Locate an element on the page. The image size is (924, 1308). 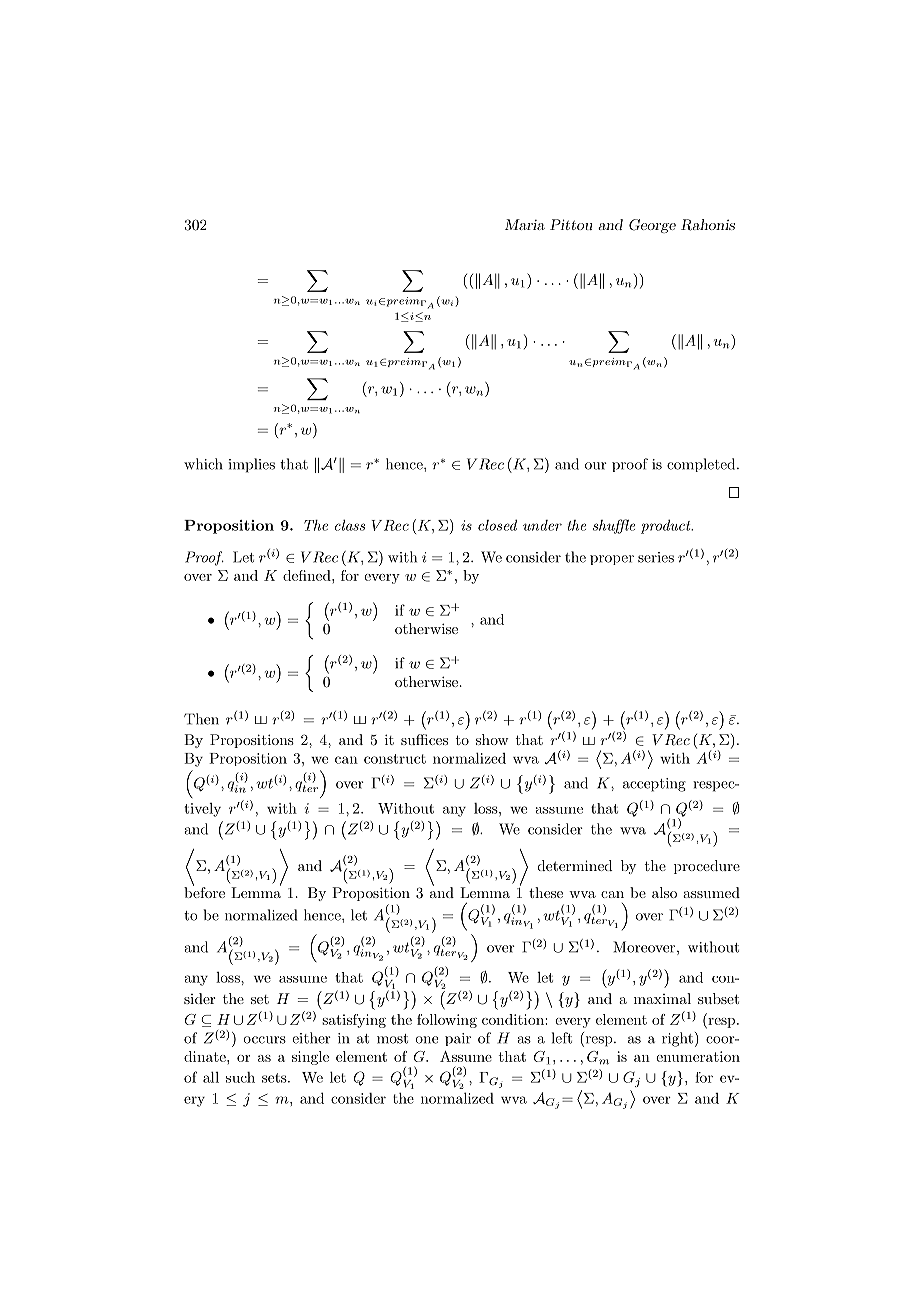
occurs is located at coordinates (264, 1040).
